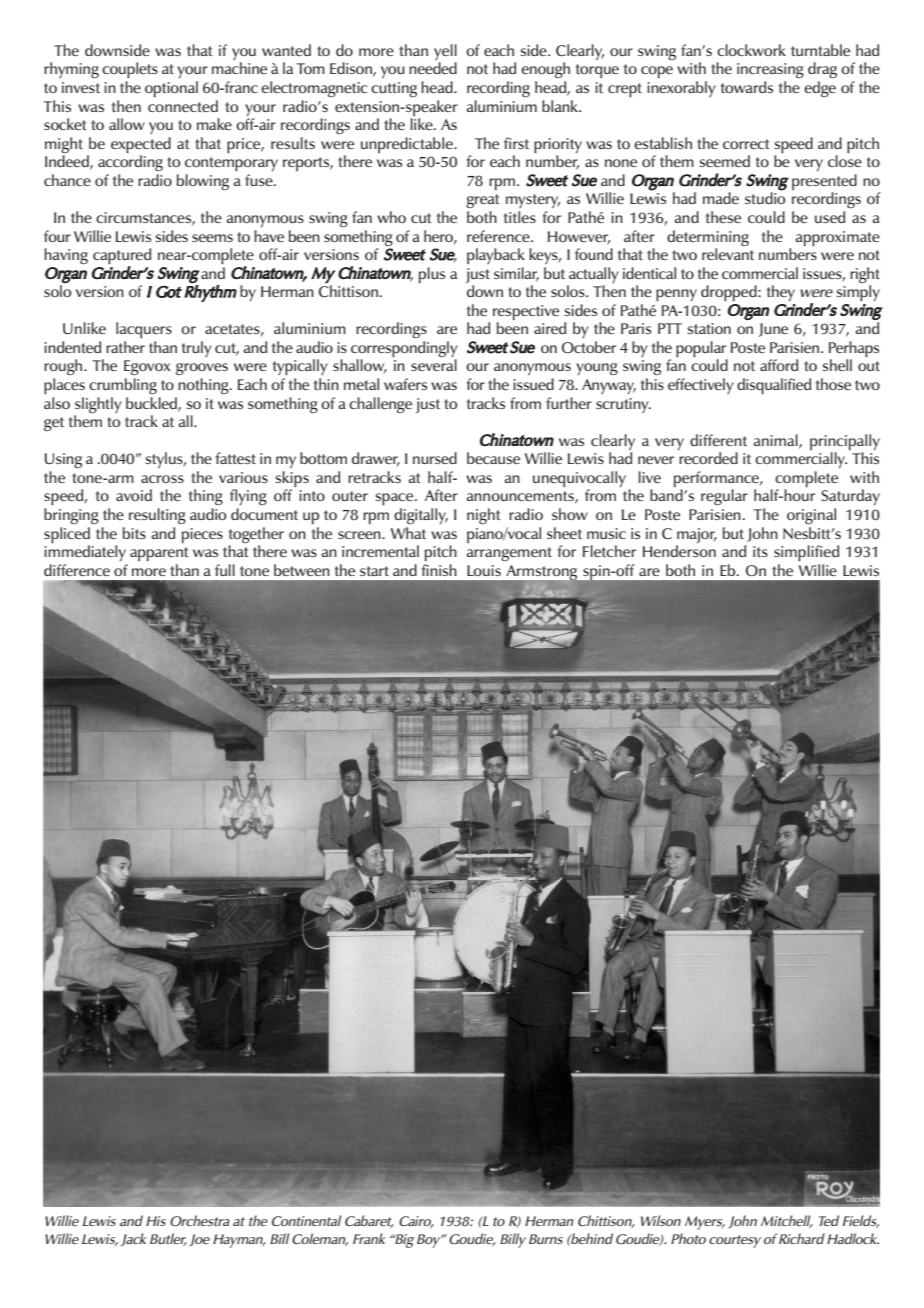 This screenshot has width=924, height=1308. I want to click on couplets, so click(130, 70).
